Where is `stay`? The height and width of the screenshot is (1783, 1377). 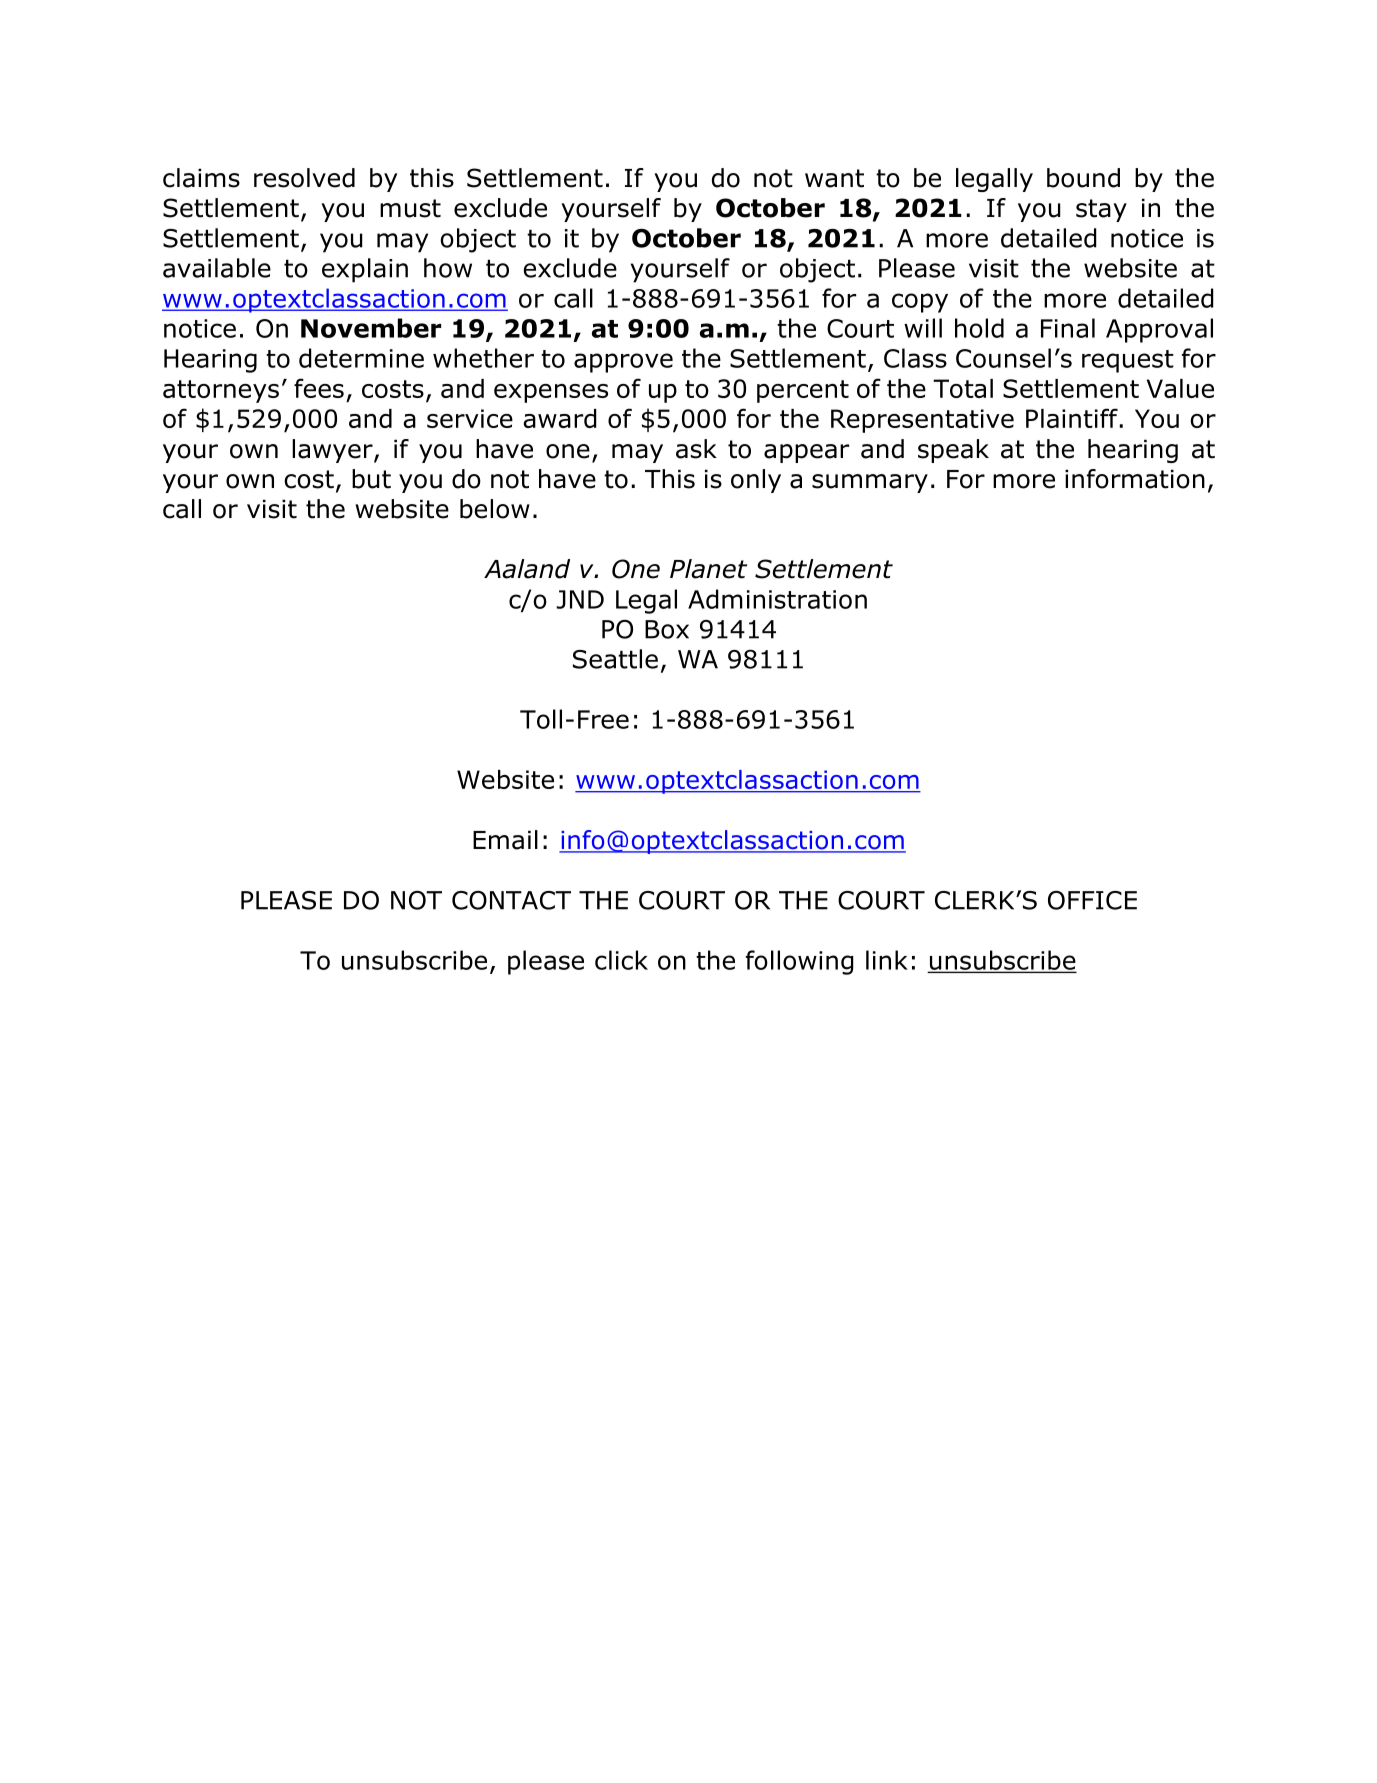
stay is located at coordinates (1101, 210).
